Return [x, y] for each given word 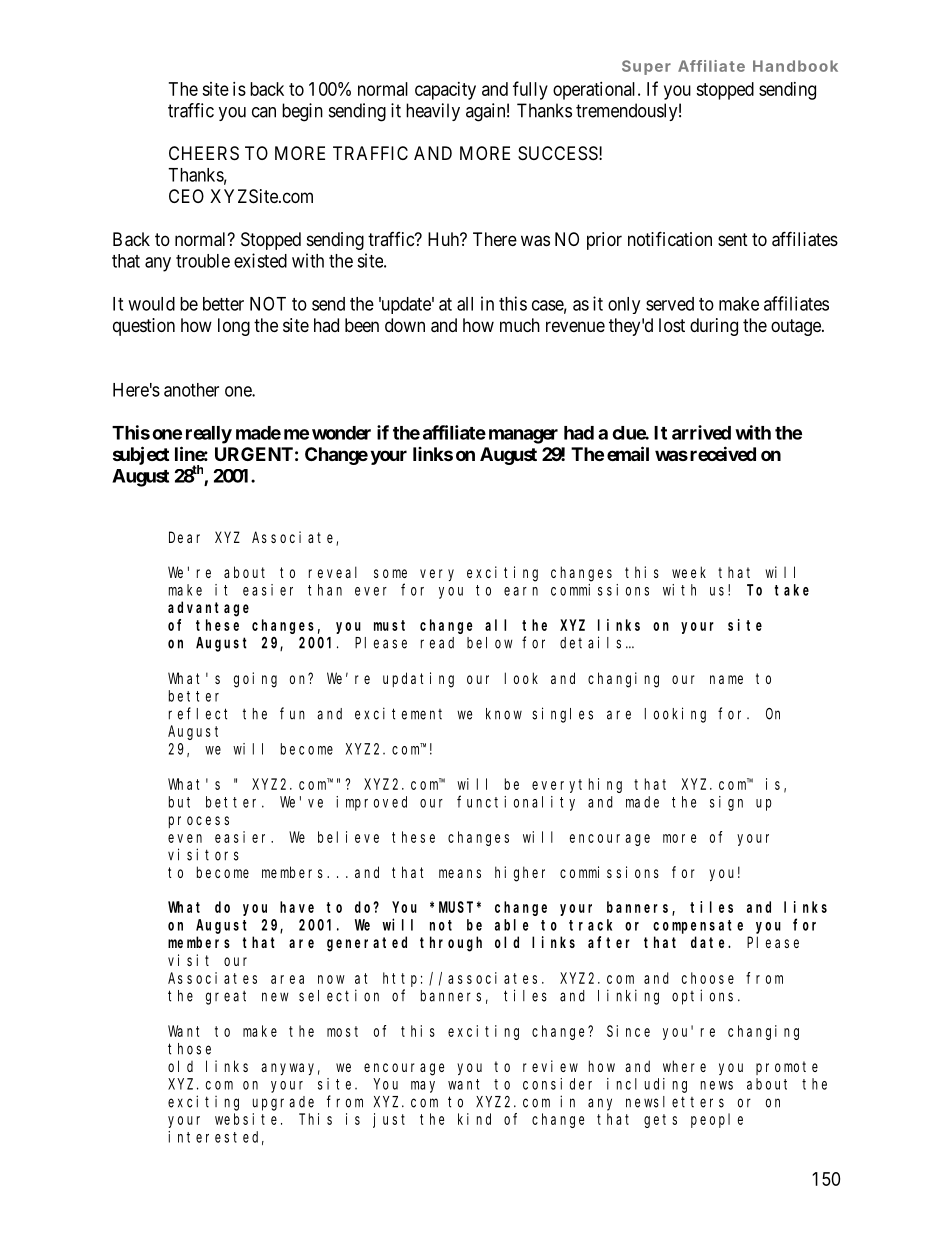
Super [646, 67]
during [714, 327]
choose [708, 978]
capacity [445, 91]
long [234, 327]
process [199, 822]
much [520, 325]
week [689, 572]
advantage [208, 609]
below [490, 643]
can [264, 112]
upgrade [283, 1103]
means [460, 873]
